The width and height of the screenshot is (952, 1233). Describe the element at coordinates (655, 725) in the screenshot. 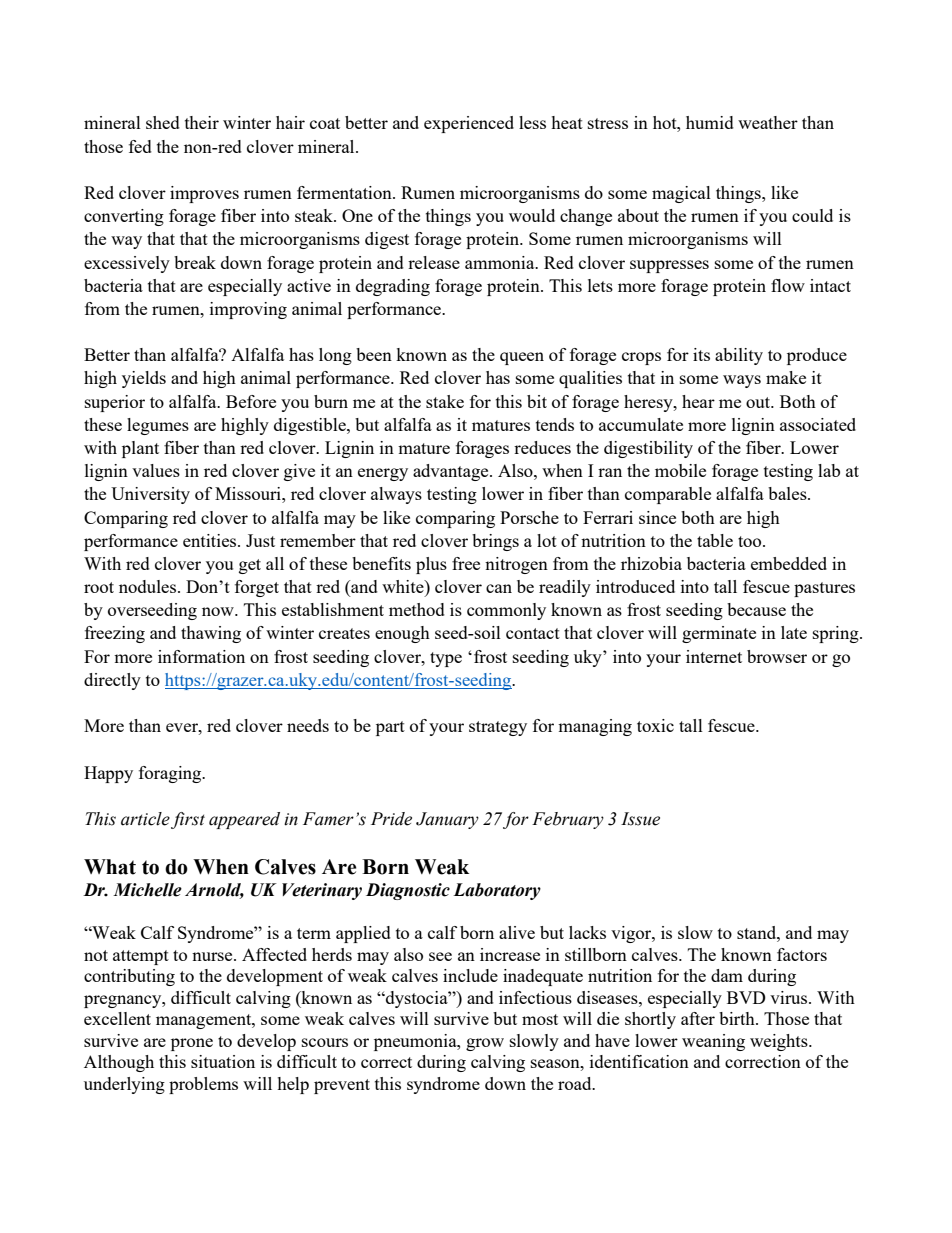

I see `toxic` at that location.
